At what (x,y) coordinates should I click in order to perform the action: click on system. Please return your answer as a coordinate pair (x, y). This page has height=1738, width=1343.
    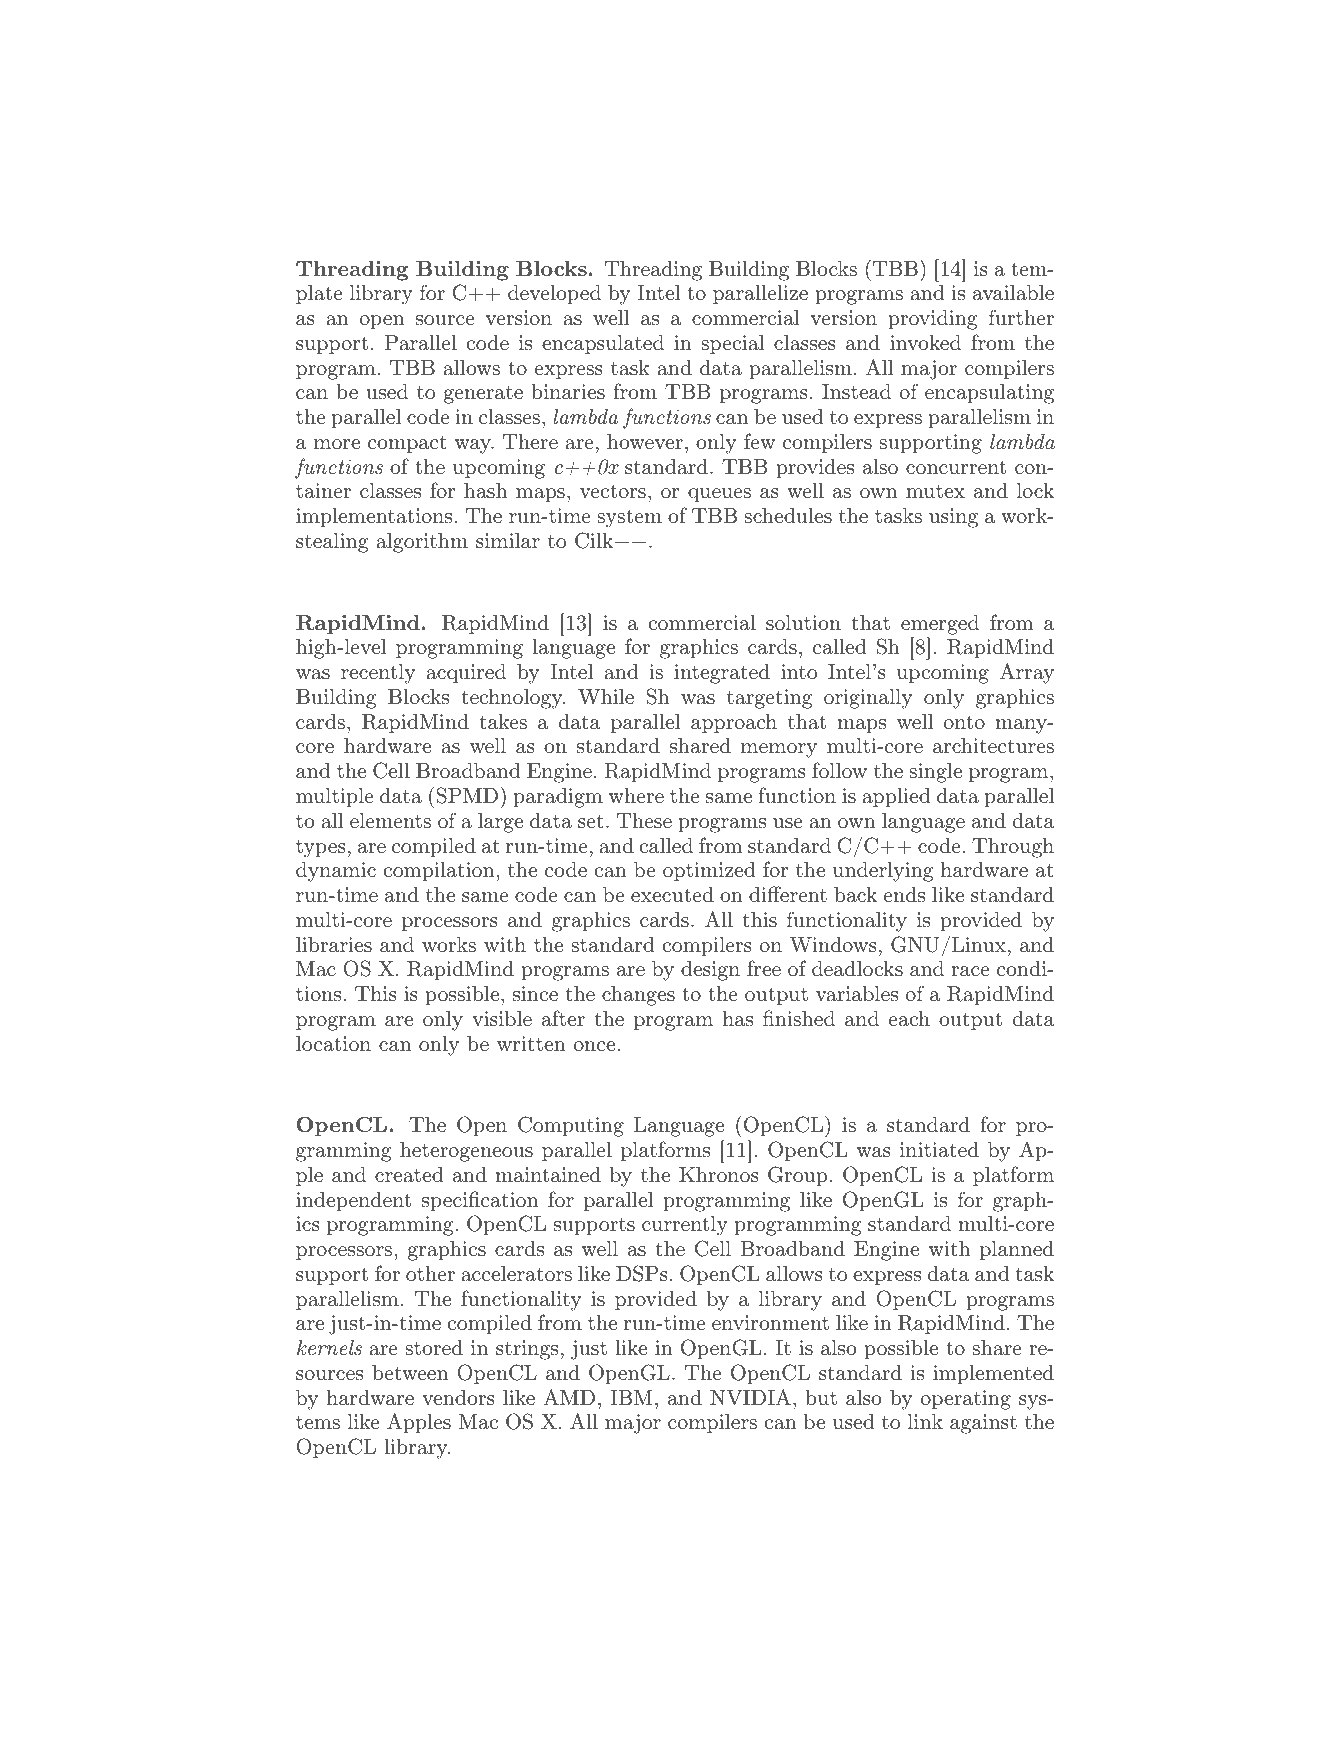
    Looking at the image, I should click on (629, 518).
